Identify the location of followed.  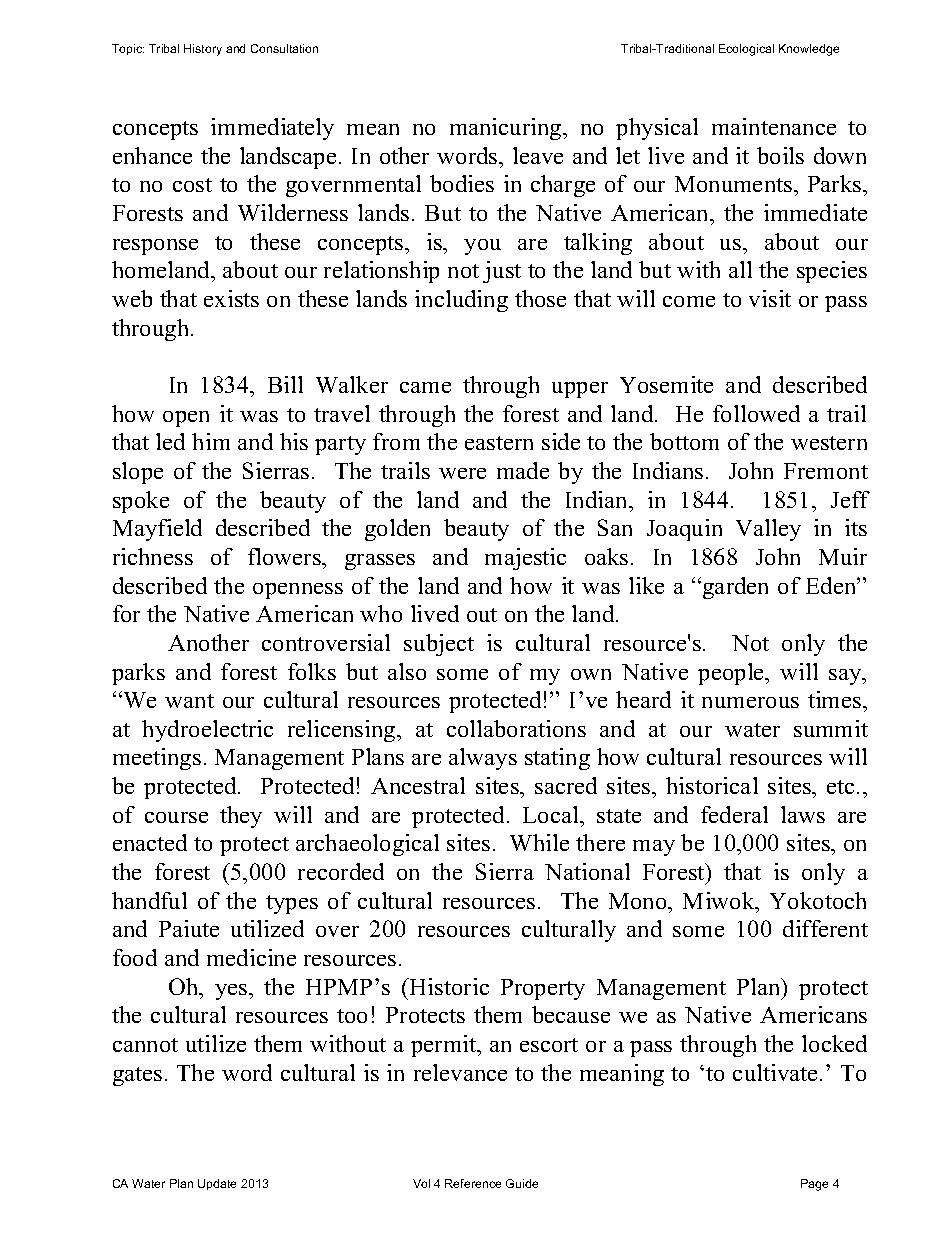
(756, 413).
